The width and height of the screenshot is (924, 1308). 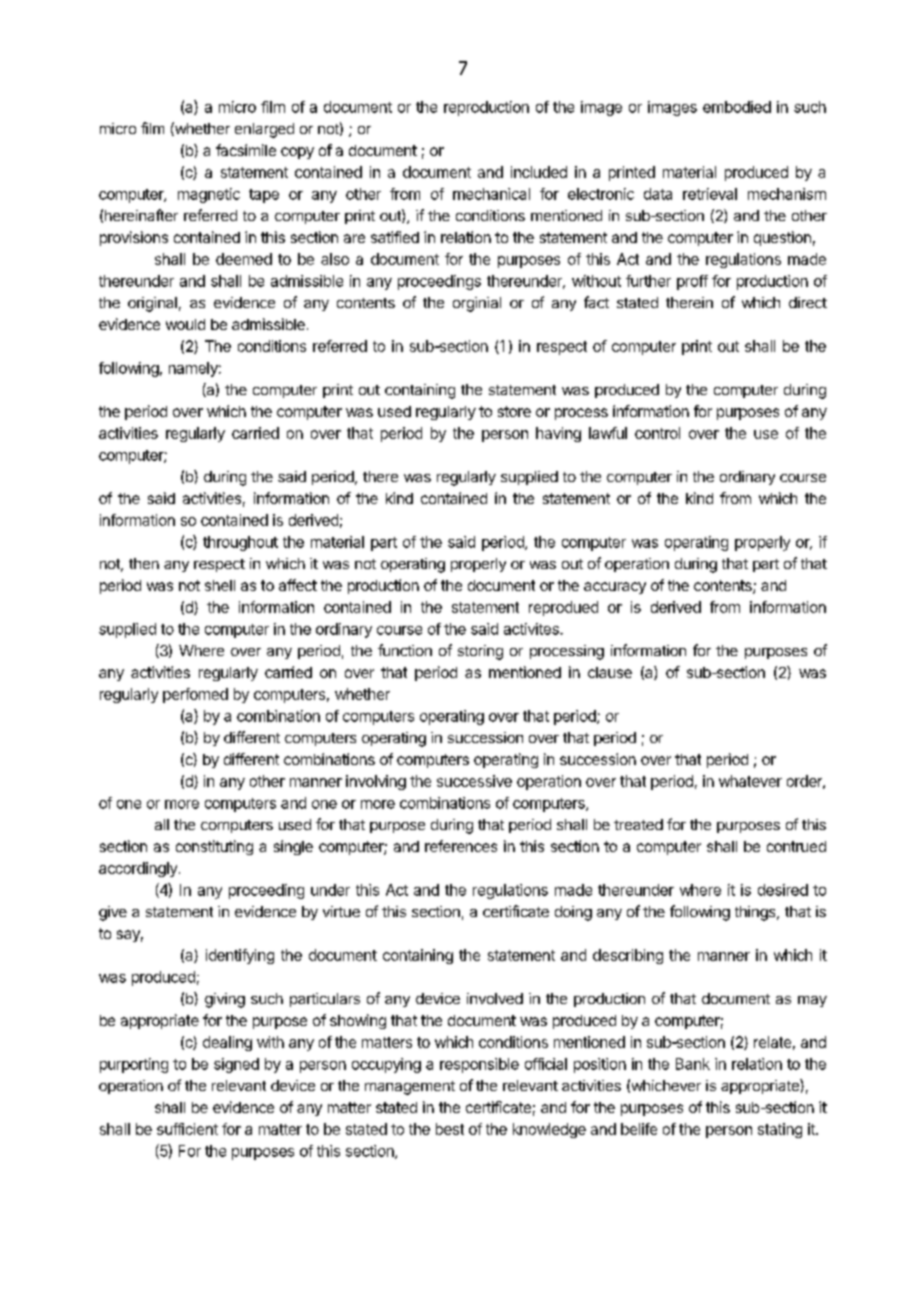 I want to click on mechanical, so click(x=491, y=194).
